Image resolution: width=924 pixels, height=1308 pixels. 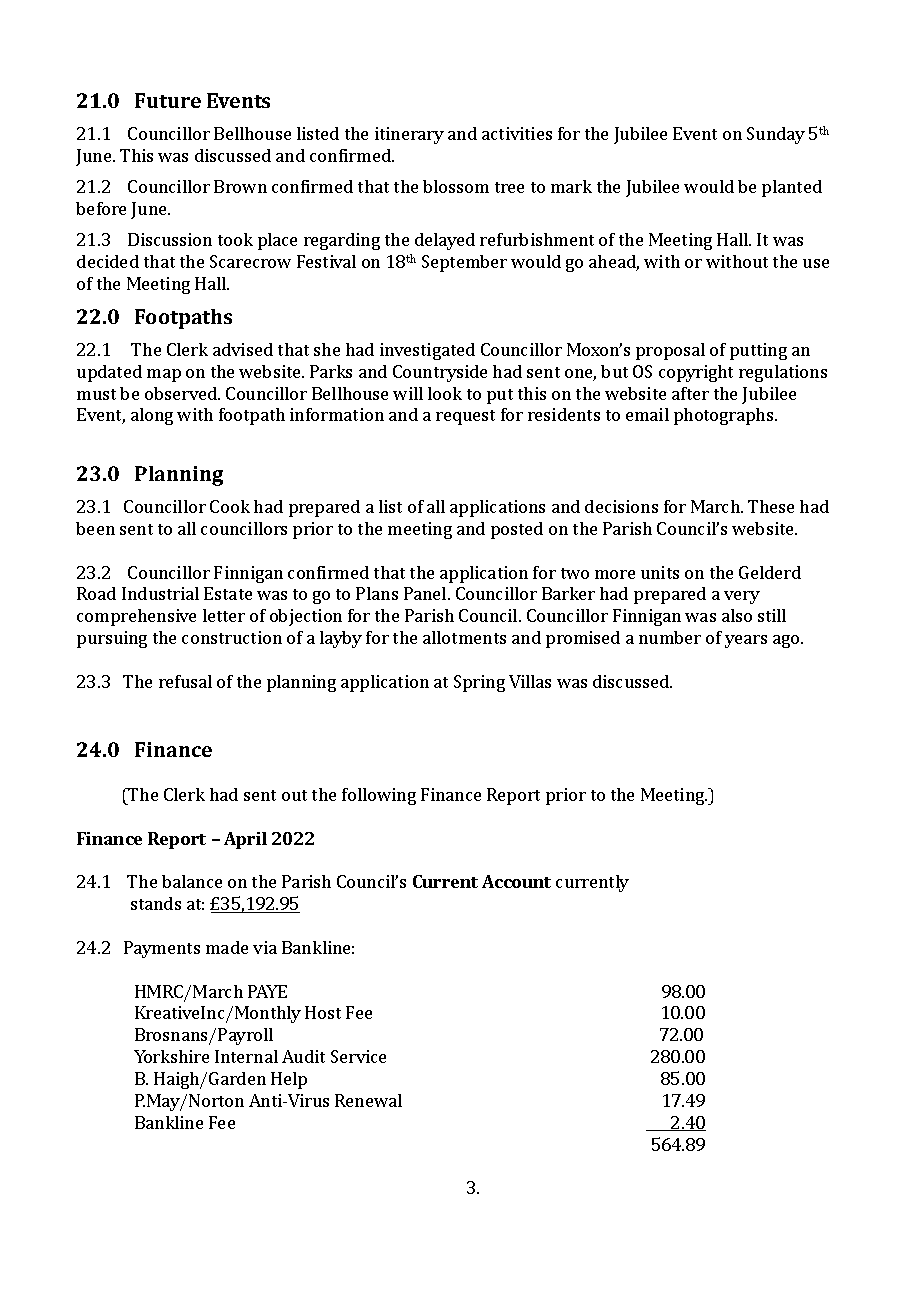 I want to click on Account, so click(x=516, y=881).
